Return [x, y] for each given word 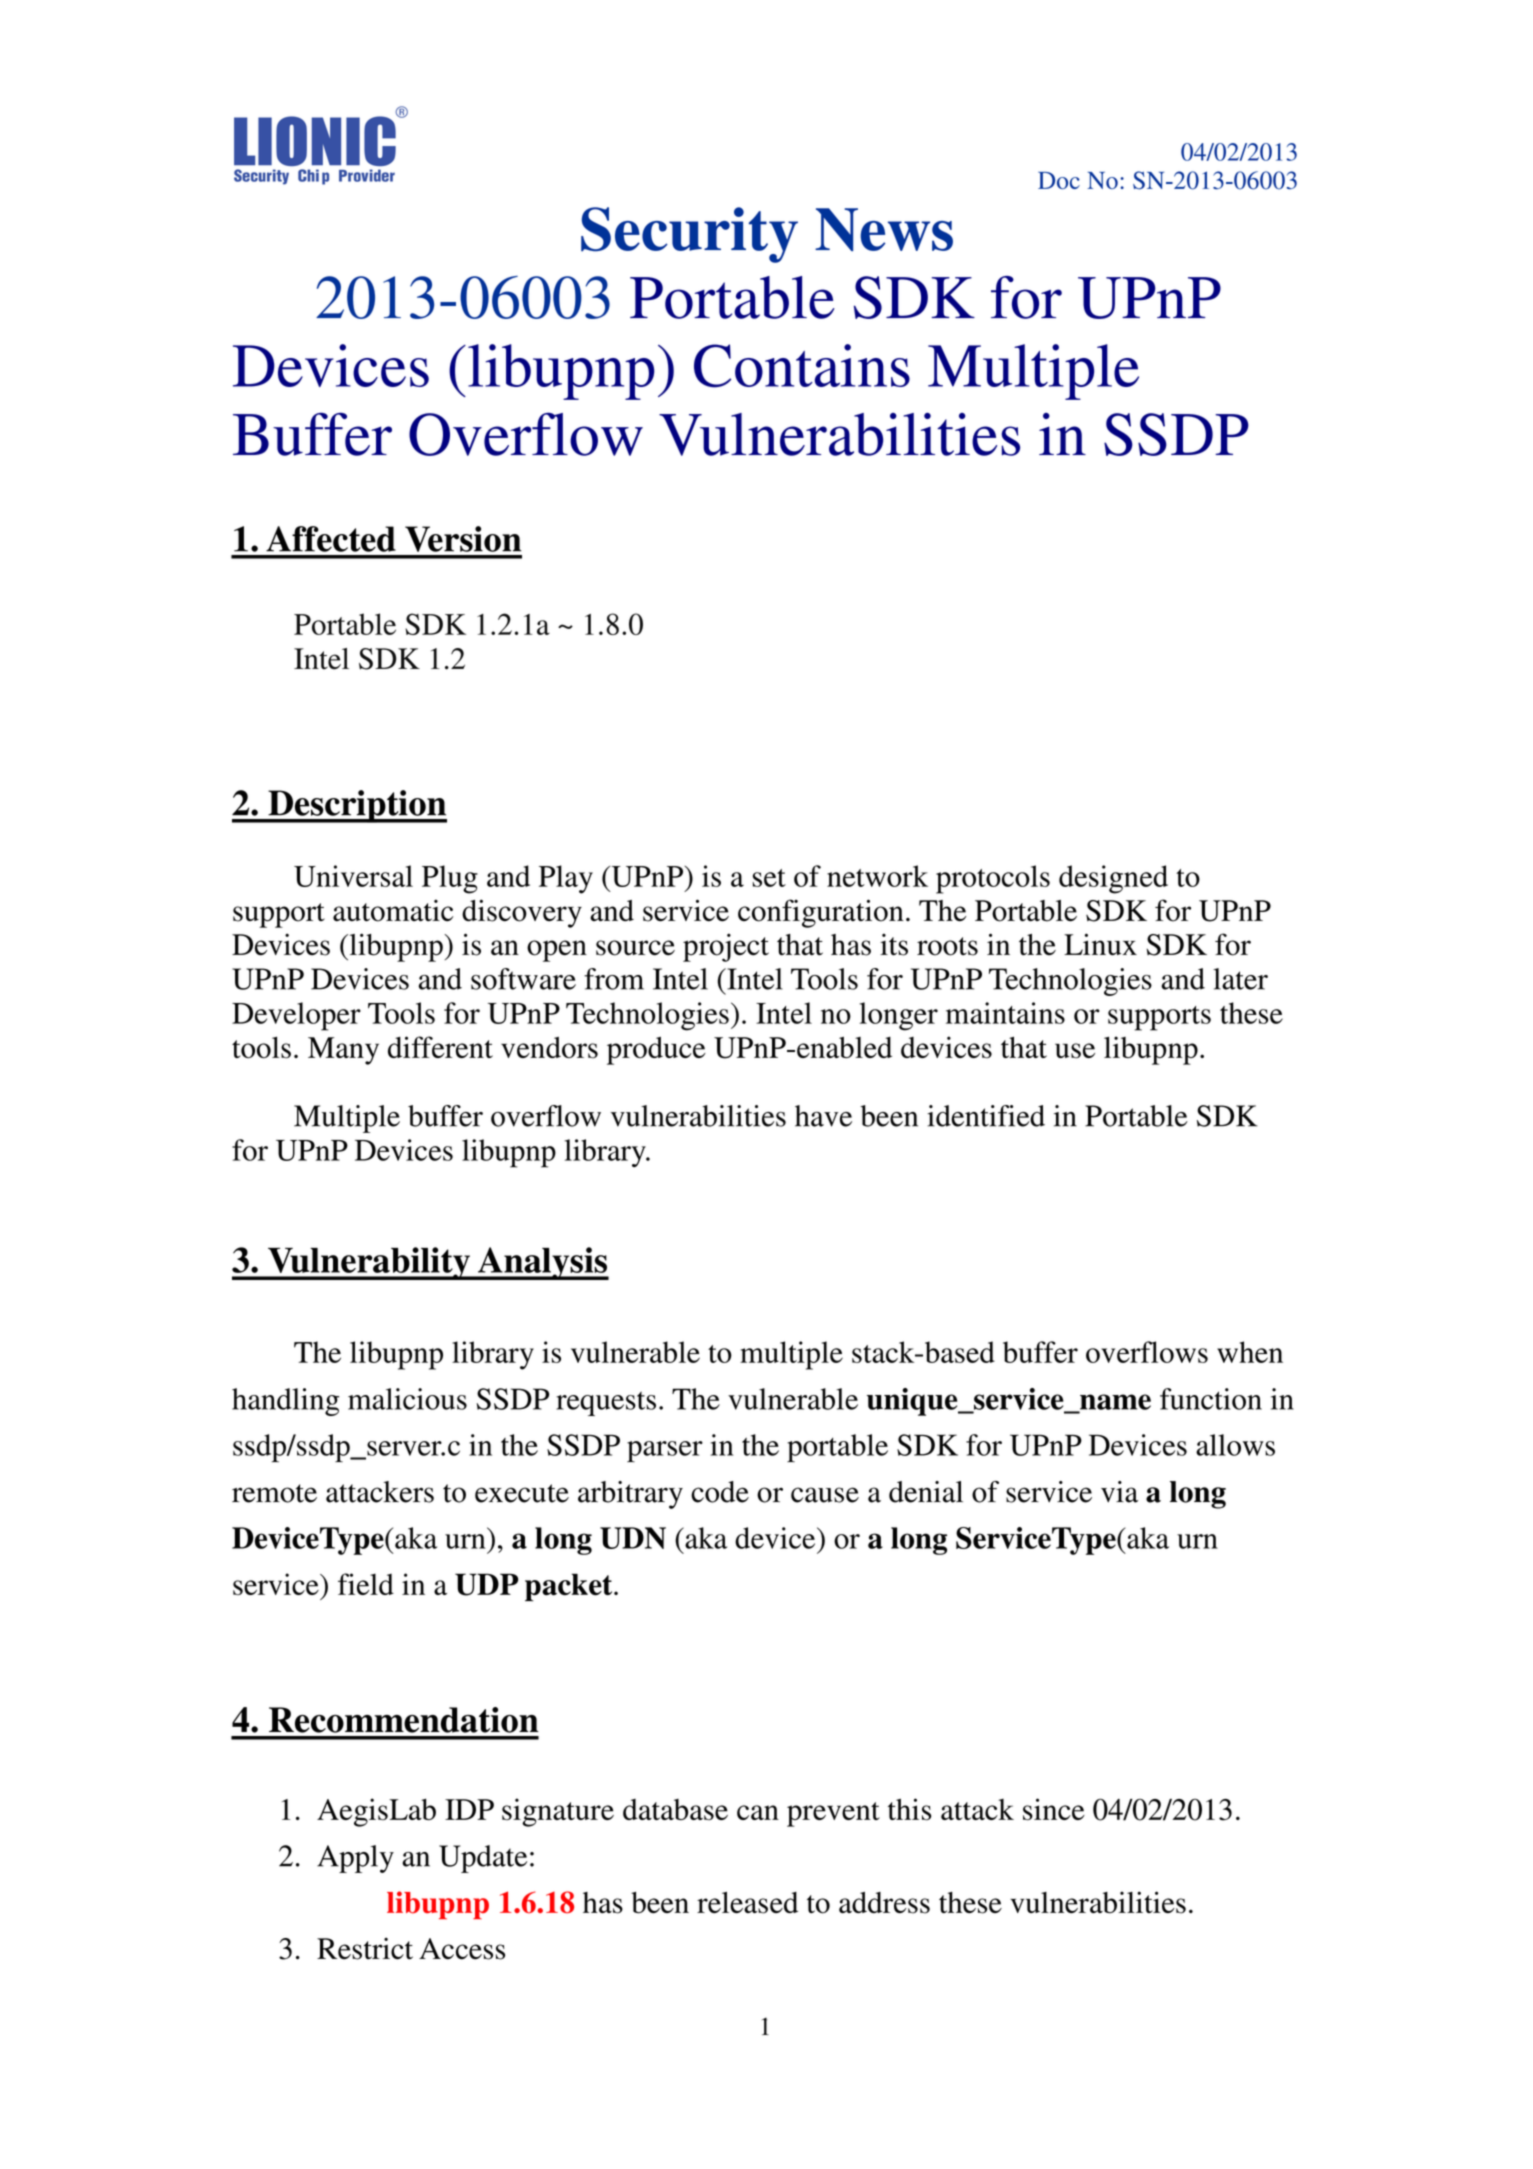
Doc [1059, 180]
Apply [355, 1859]
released [747, 1903]
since [1054, 1809]
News [884, 229]
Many [343, 1051]
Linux [1100, 944]
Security [689, 235]
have [823, 1116]
